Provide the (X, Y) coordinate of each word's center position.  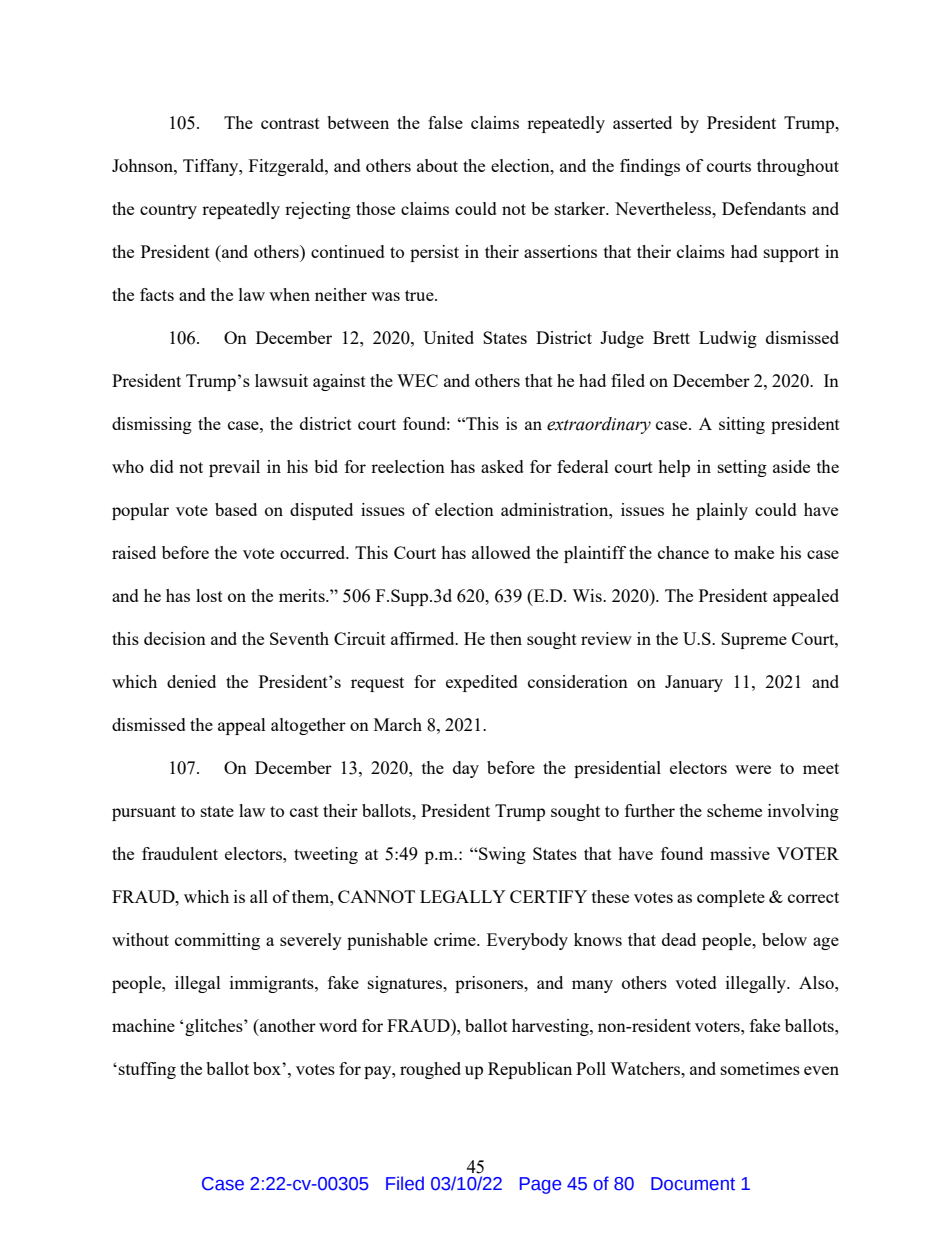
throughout (798, 167)
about (437, 165)
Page (540, 1185)
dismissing (152, 425)
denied (191, 681)
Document (693, 1184)
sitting (742, 425)
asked (502, 466)
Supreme (754, 640)
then (506, 638)
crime (456, 939)
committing (217, 941)
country (168, 211)
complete (731, 898)
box (268, 1068)
